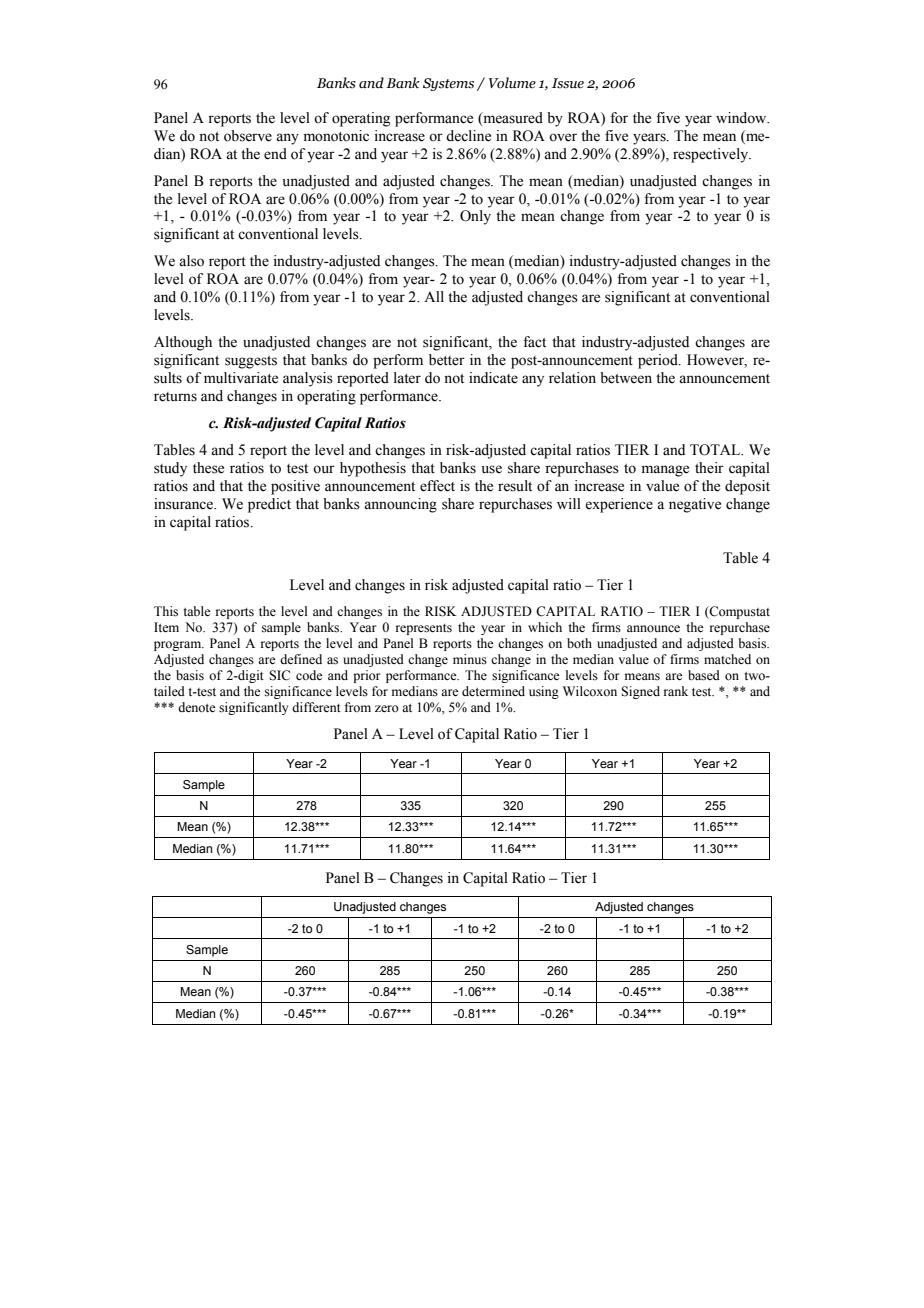 The height and width of the image is (1308, 924). Describe the element at coordinates (197, 707) in the image. I see `denote` at that location.
